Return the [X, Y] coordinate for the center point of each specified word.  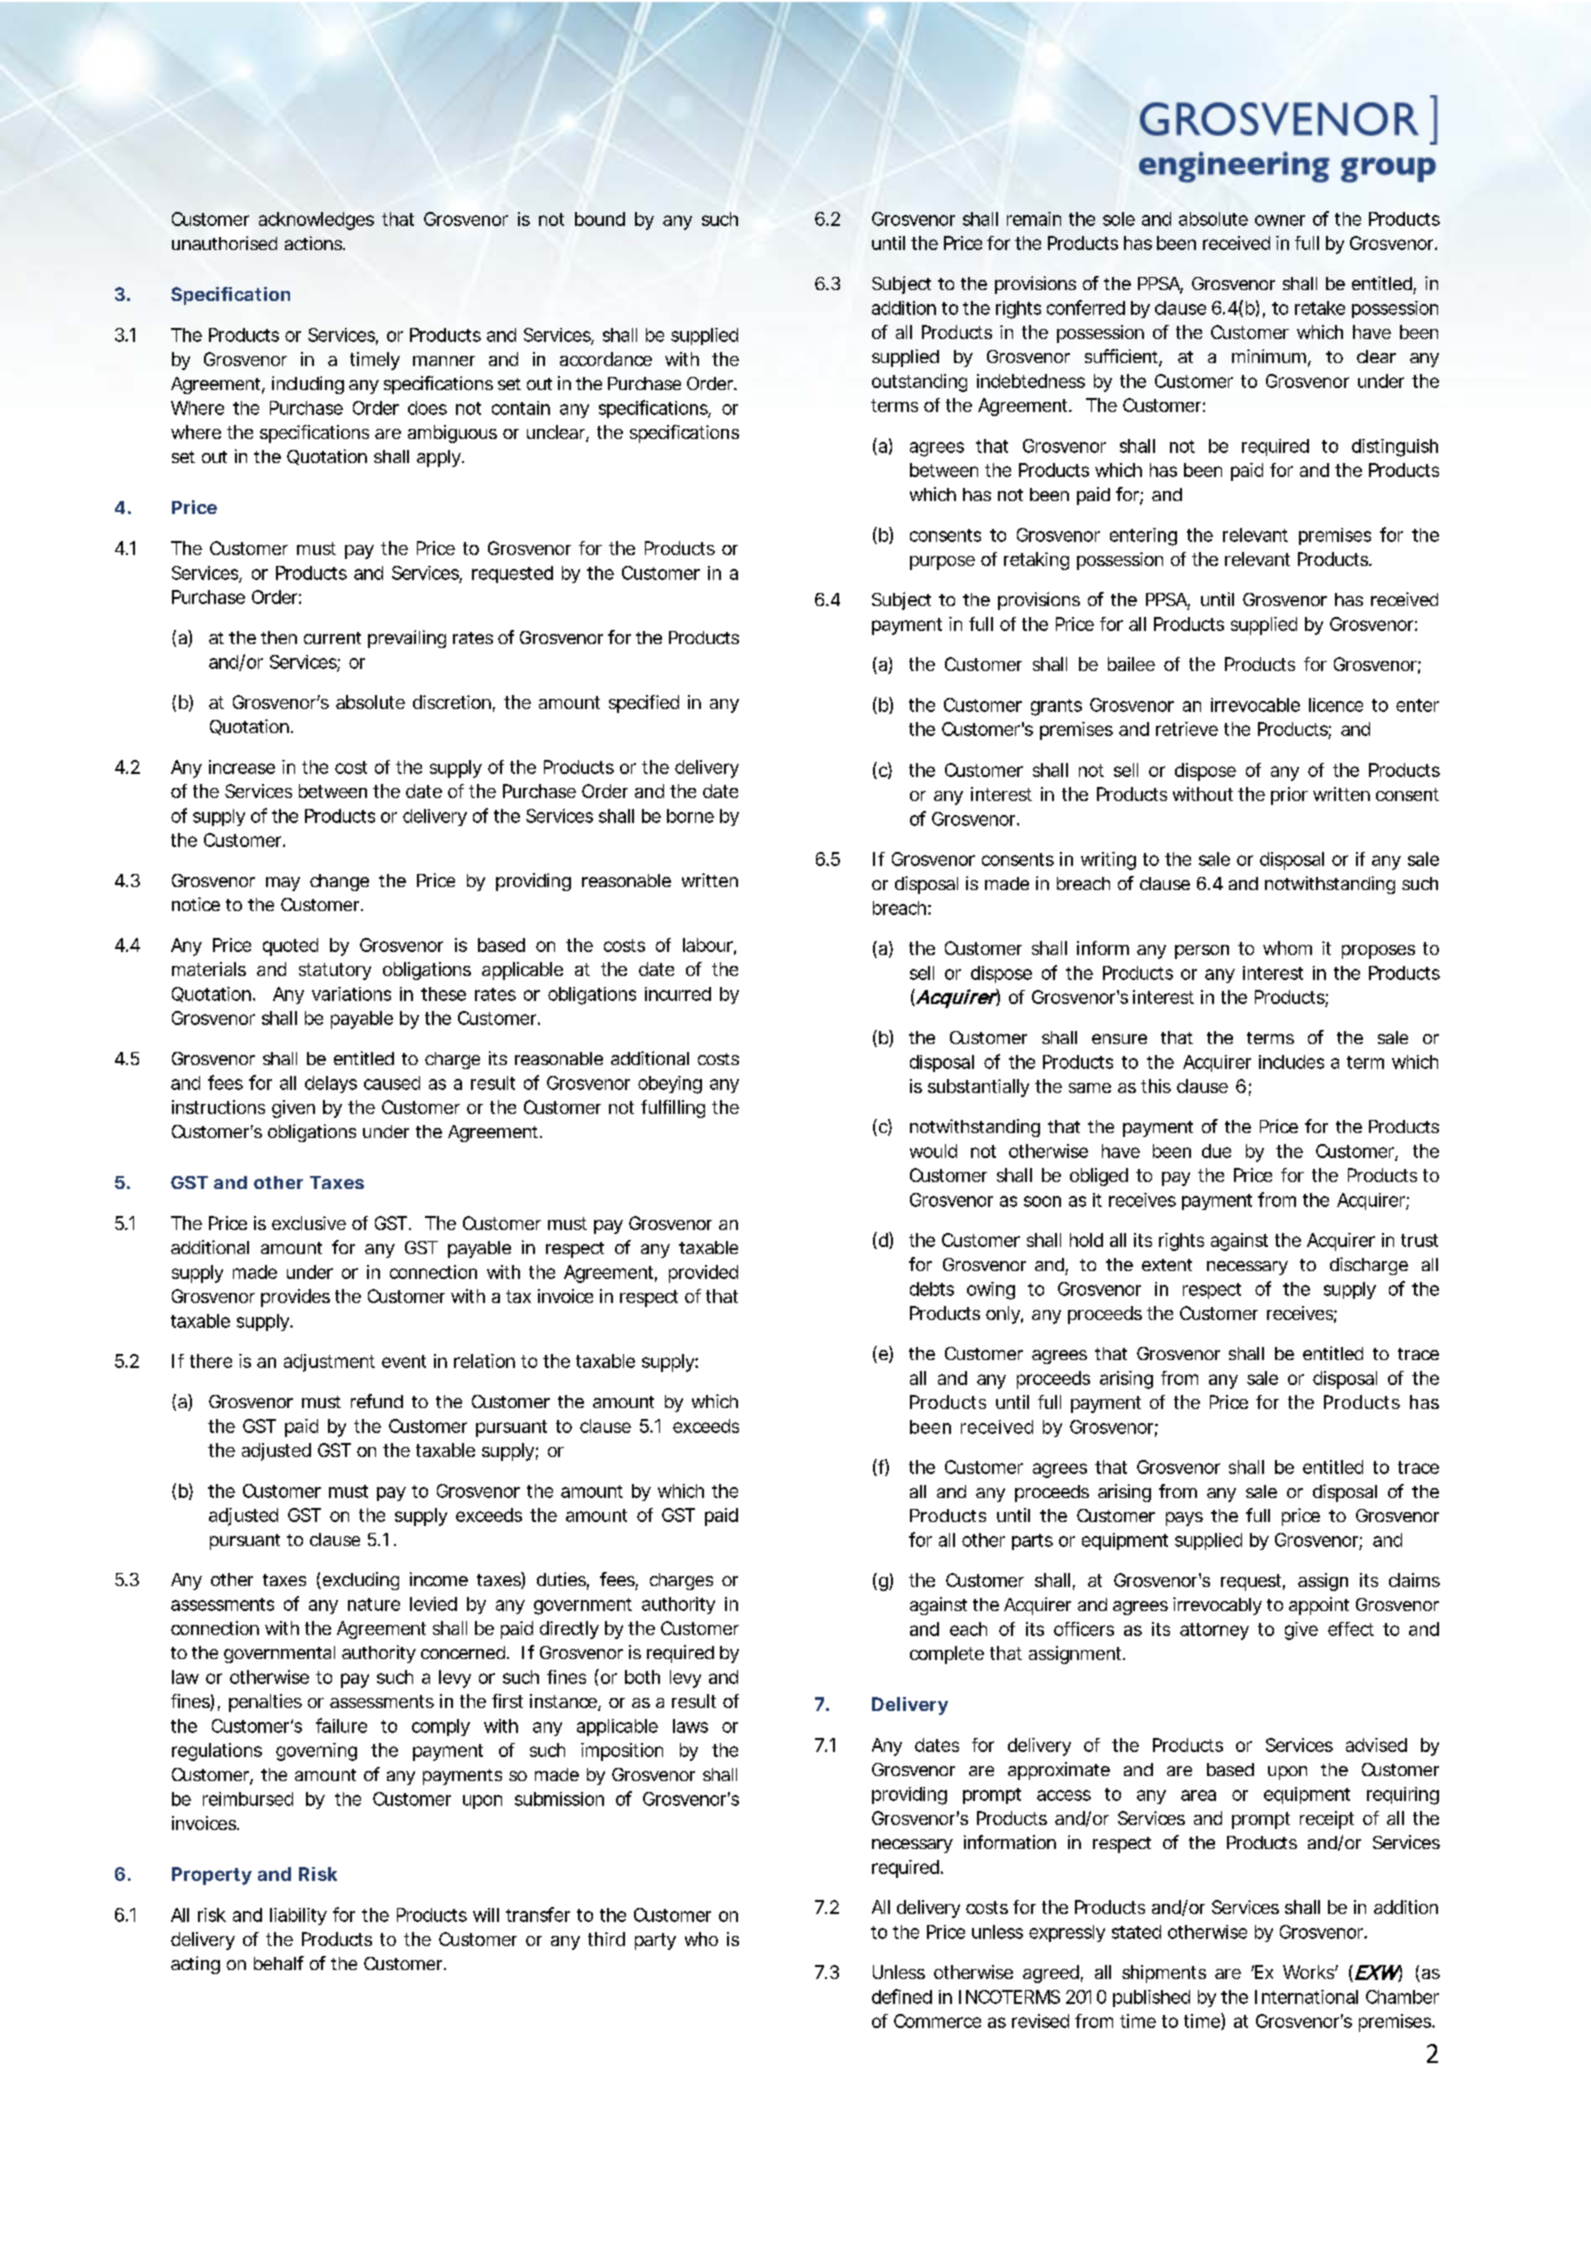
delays [331, 1084]
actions [315, 243]
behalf [279, 1963]
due [1216, 1151]
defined [902, 1996]
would [933, 1151]
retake [1320, 308]
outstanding [919, 383]
